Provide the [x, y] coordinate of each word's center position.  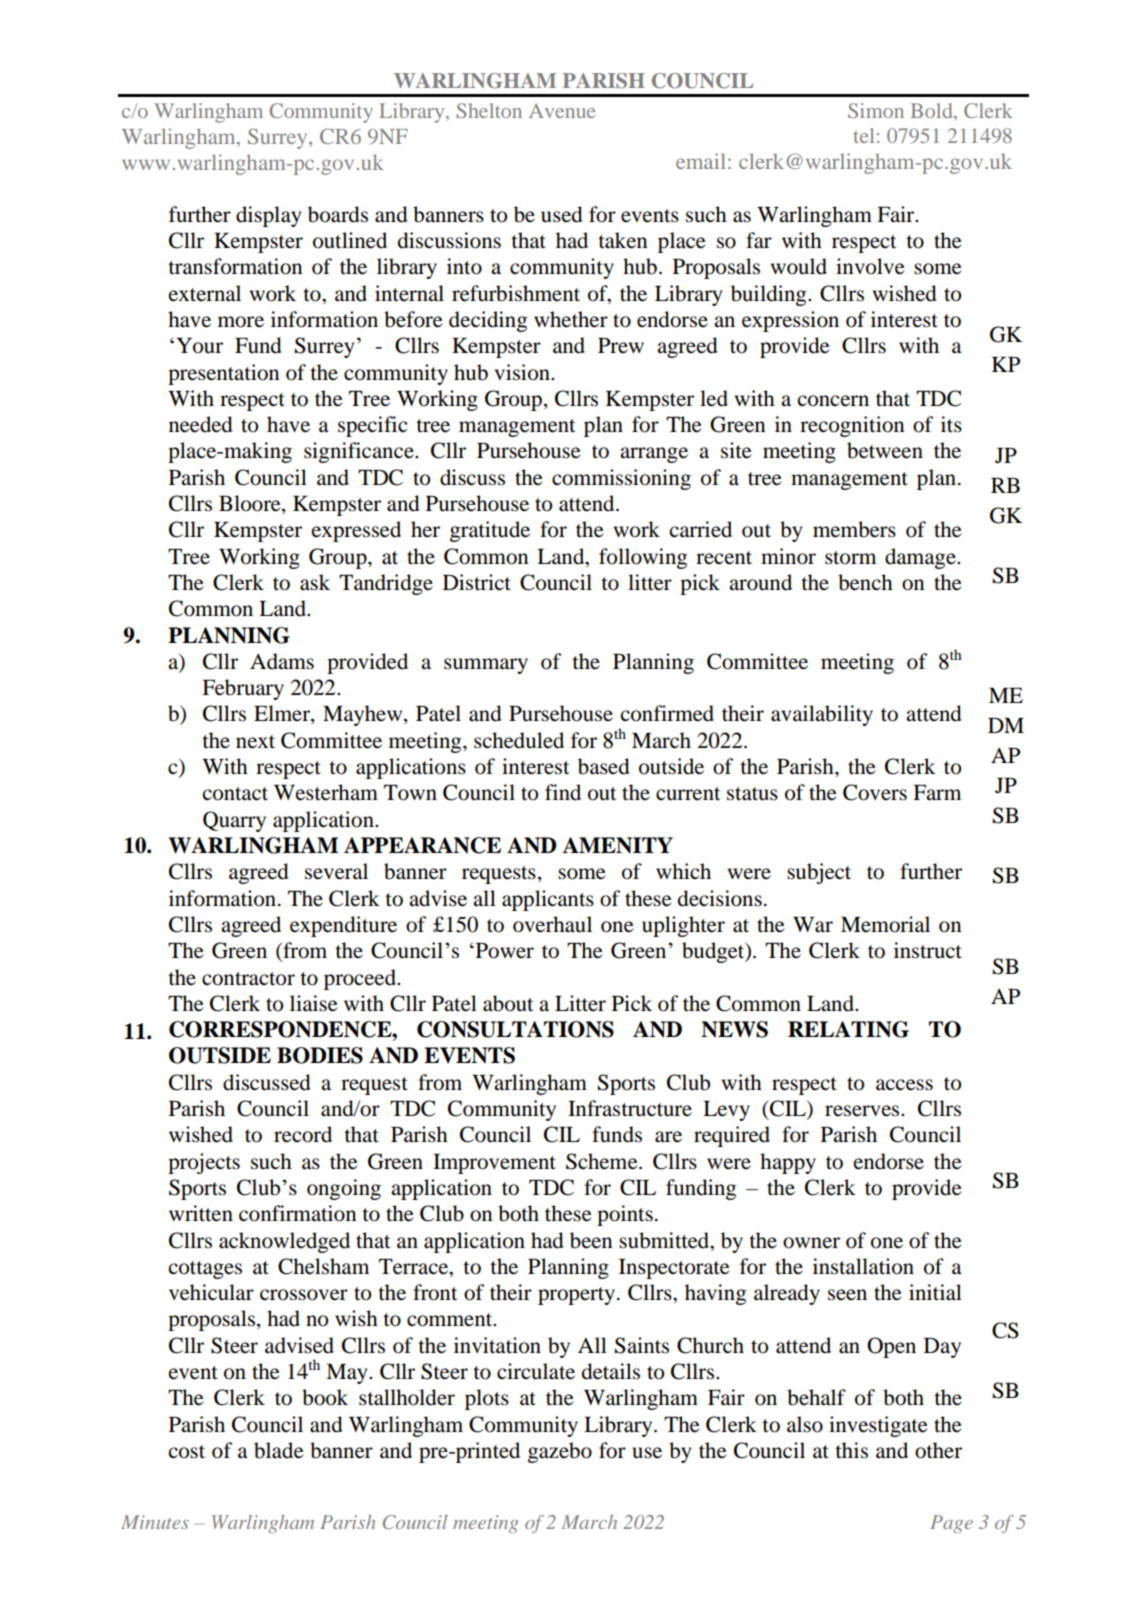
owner [811, 1243]
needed [201, 424]
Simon [876, 110]
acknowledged [284, 1242]
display [268, 216]
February [243, 689]
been [591, 1240]
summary [486, 666]
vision [523, 372]
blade [279, 1450]
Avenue [562, 110]
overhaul [552, 924]
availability [822, 715]
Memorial [885, 924]
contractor [248, 979]
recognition [852, 426]
